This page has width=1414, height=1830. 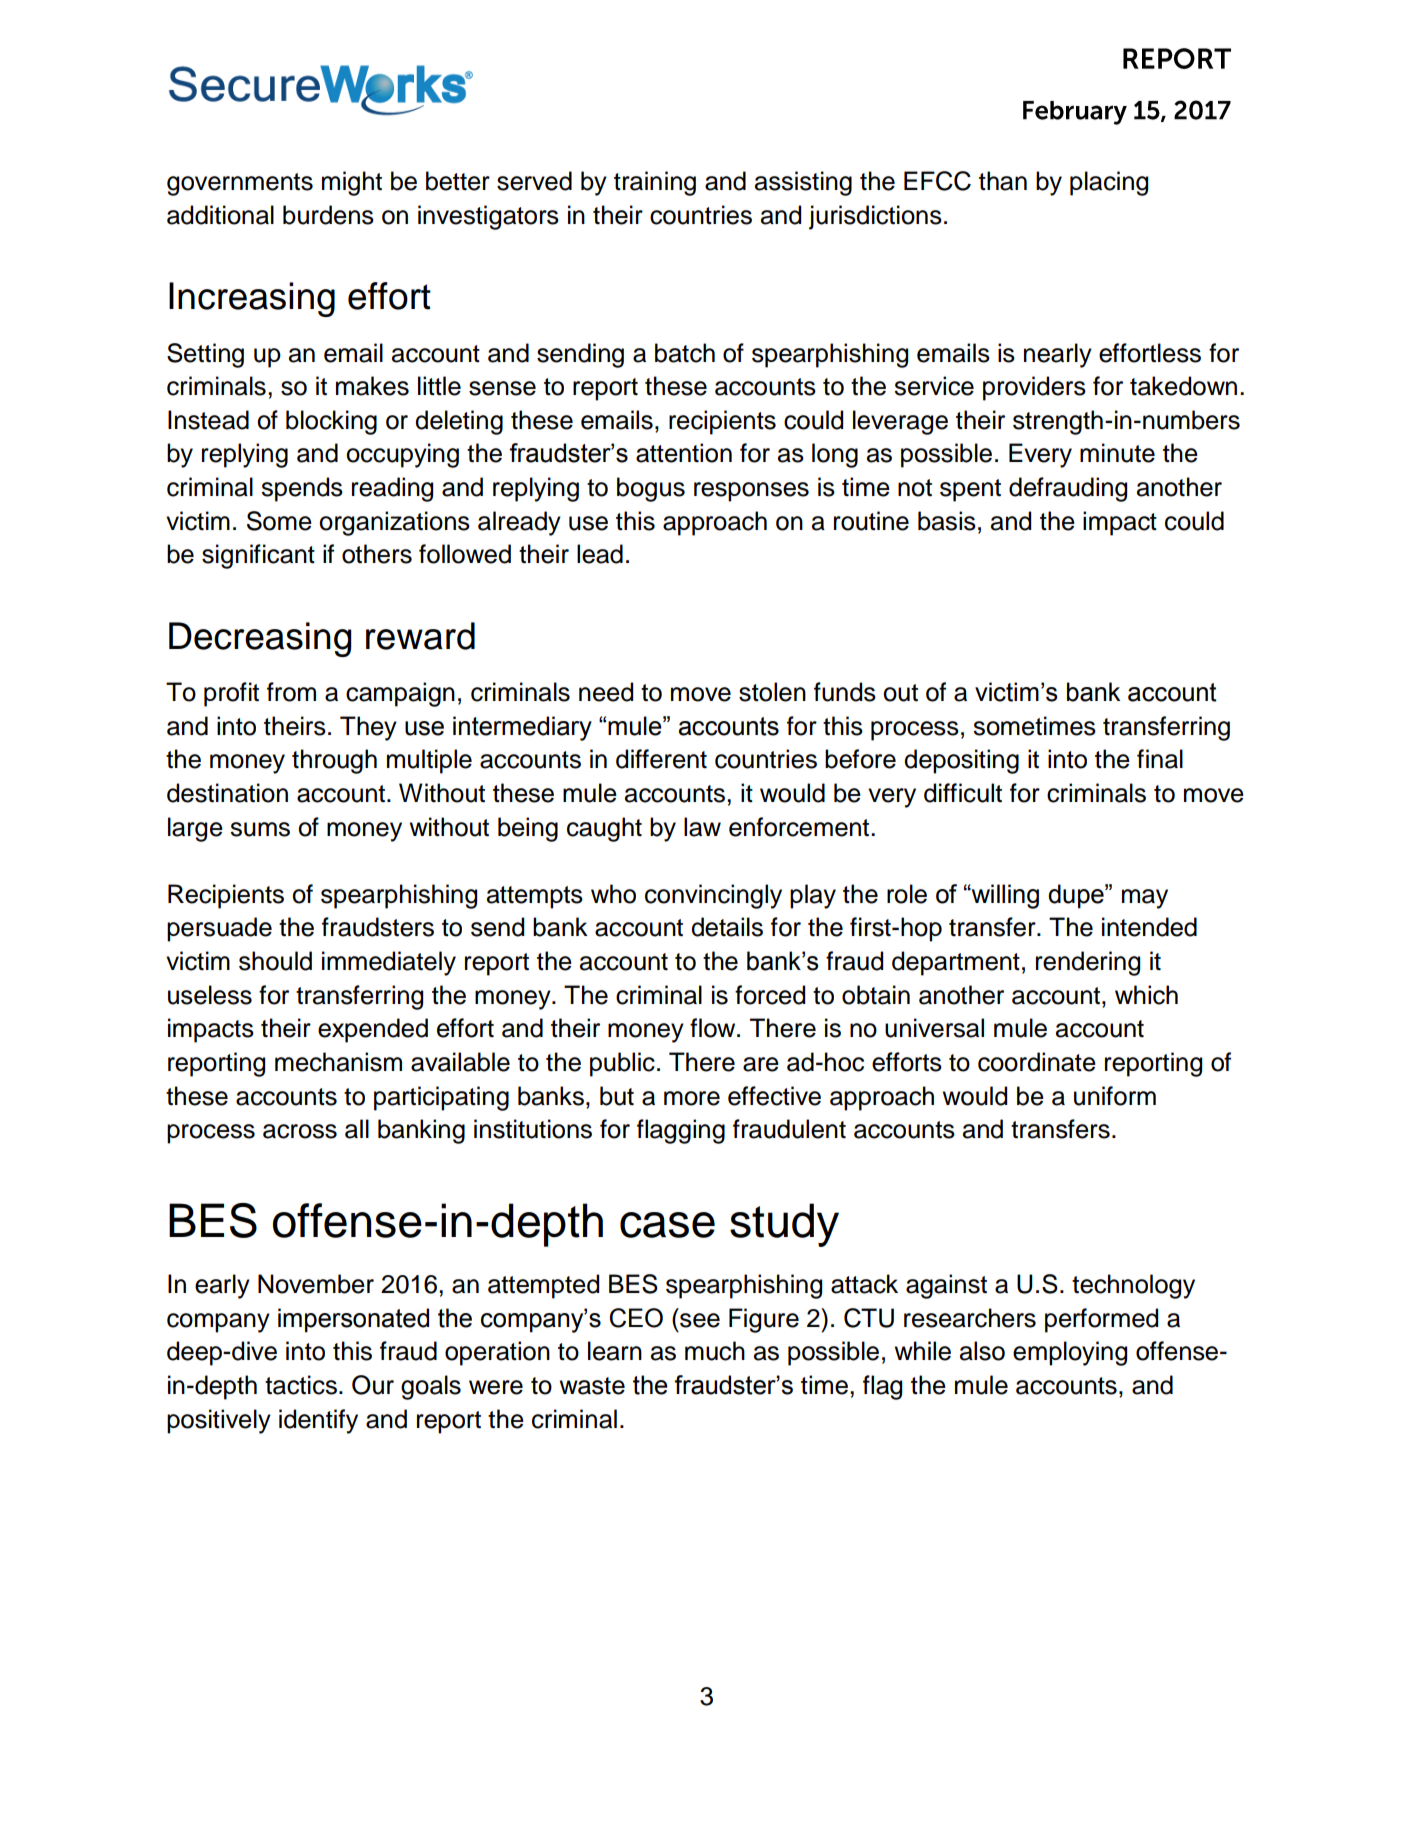 I want to click on difficult, so click(x=963, y=793).
